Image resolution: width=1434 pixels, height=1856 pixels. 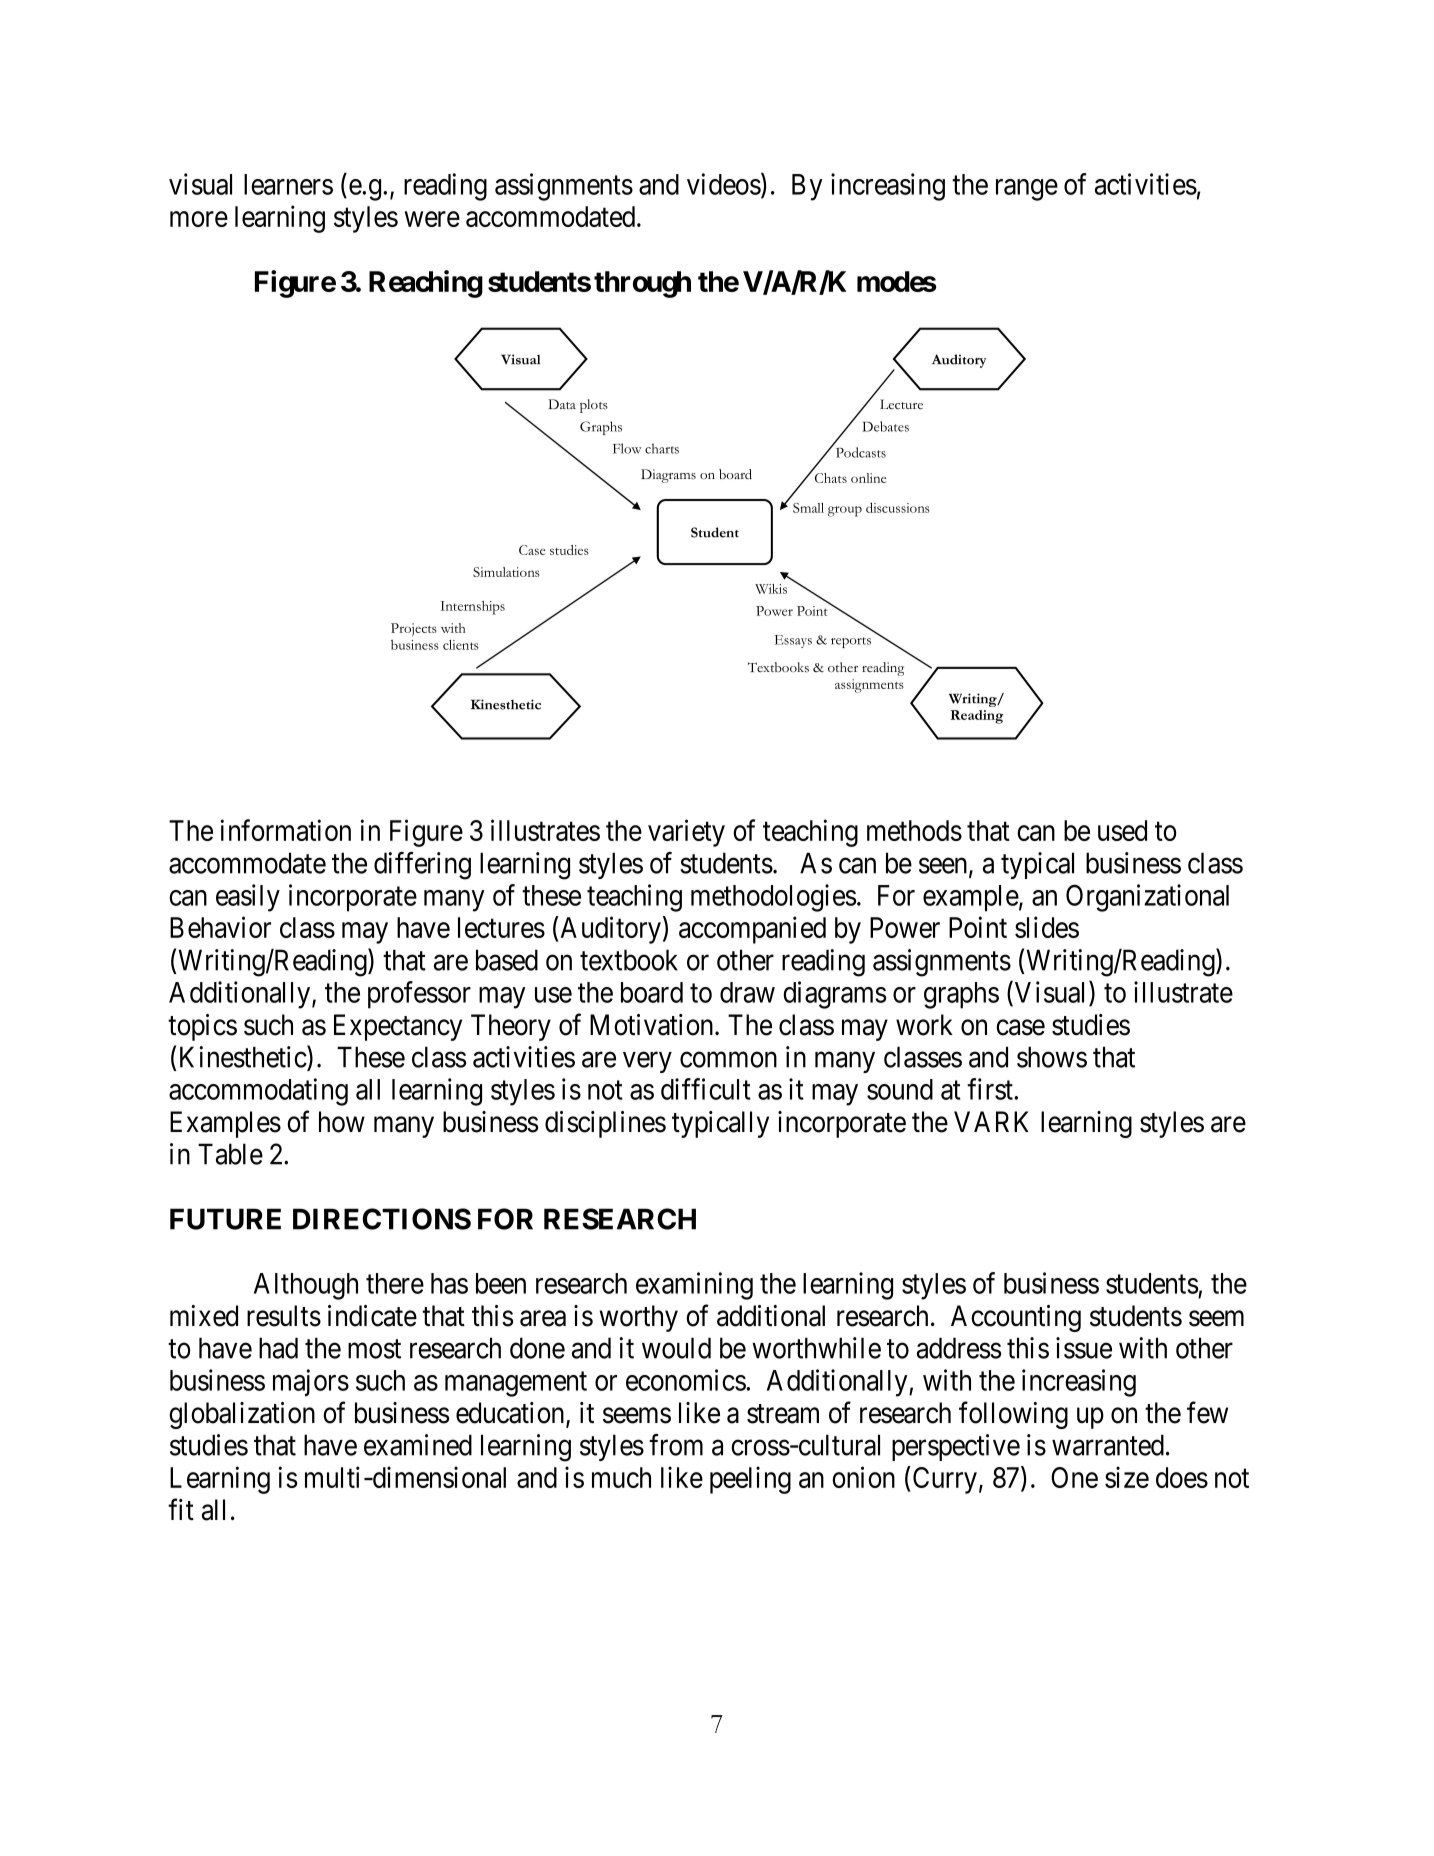 I want to click on globalization, so click(x=242, y=1415).
